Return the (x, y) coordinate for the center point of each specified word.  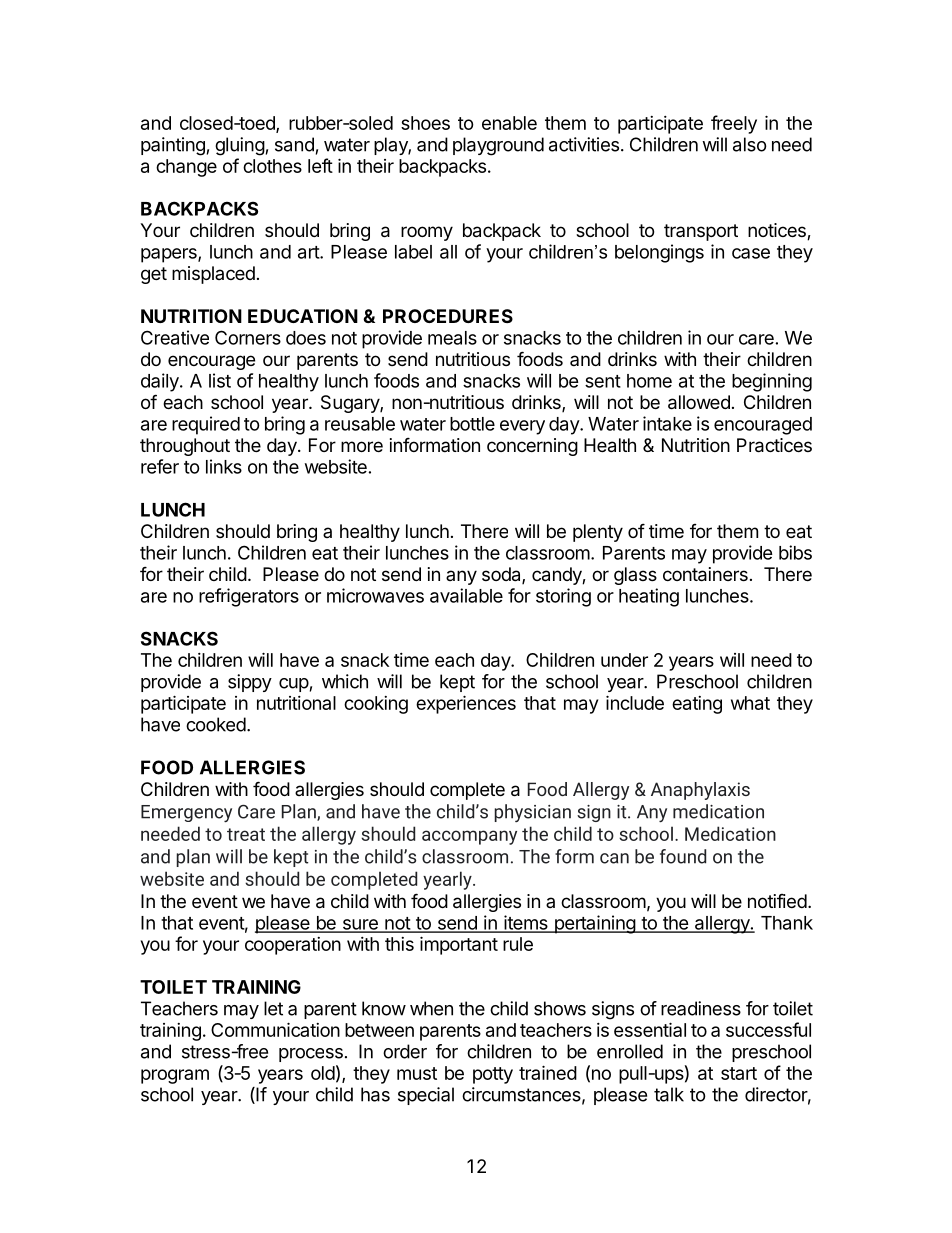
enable (509, 123)
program (175, 1076)
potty (493, 1075)
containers (705, 574)
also (750, 144)
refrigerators (249, 597)
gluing (240, 146)
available (466, 595)
